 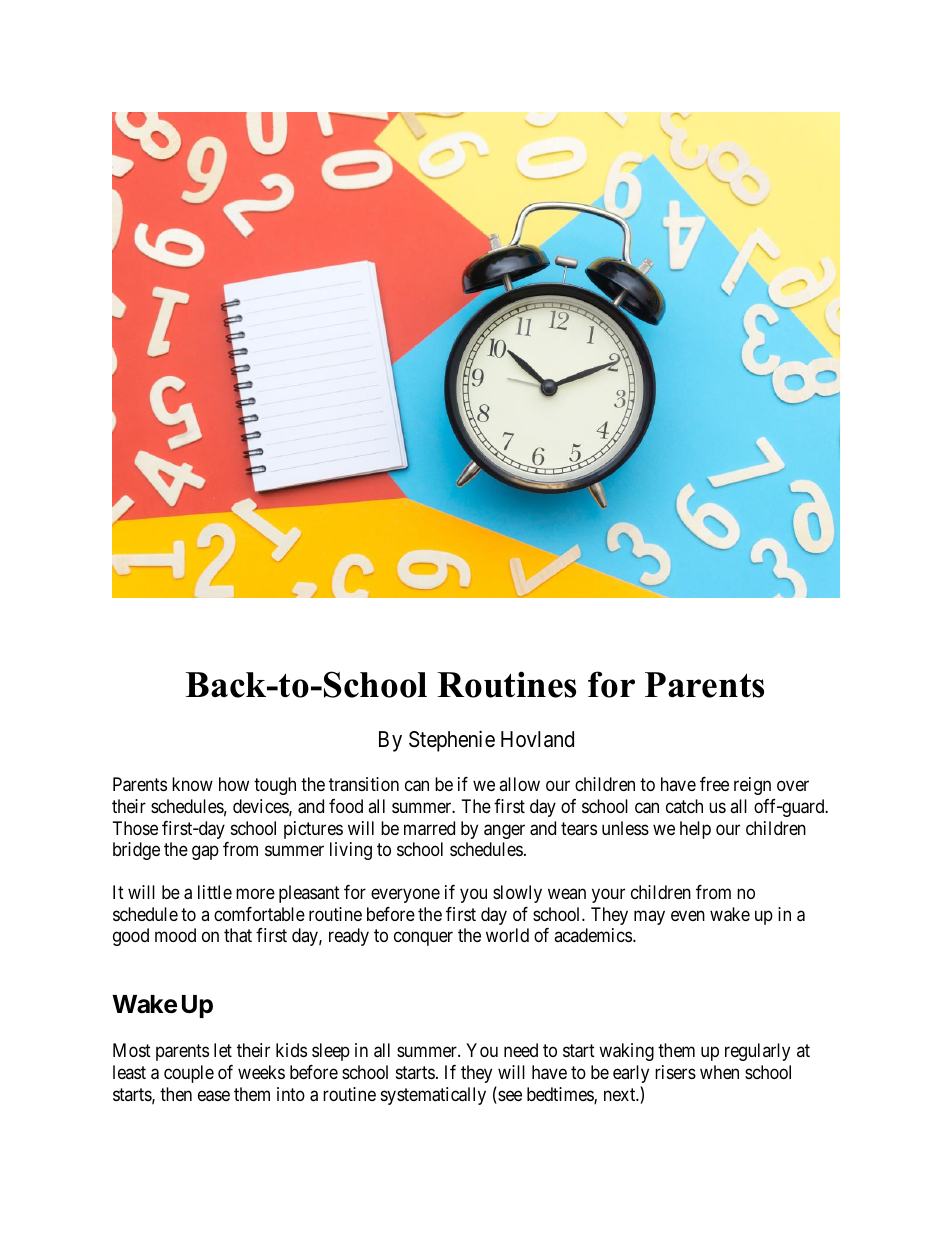 I want to click on systematically, so click(x=433, y=1096).
